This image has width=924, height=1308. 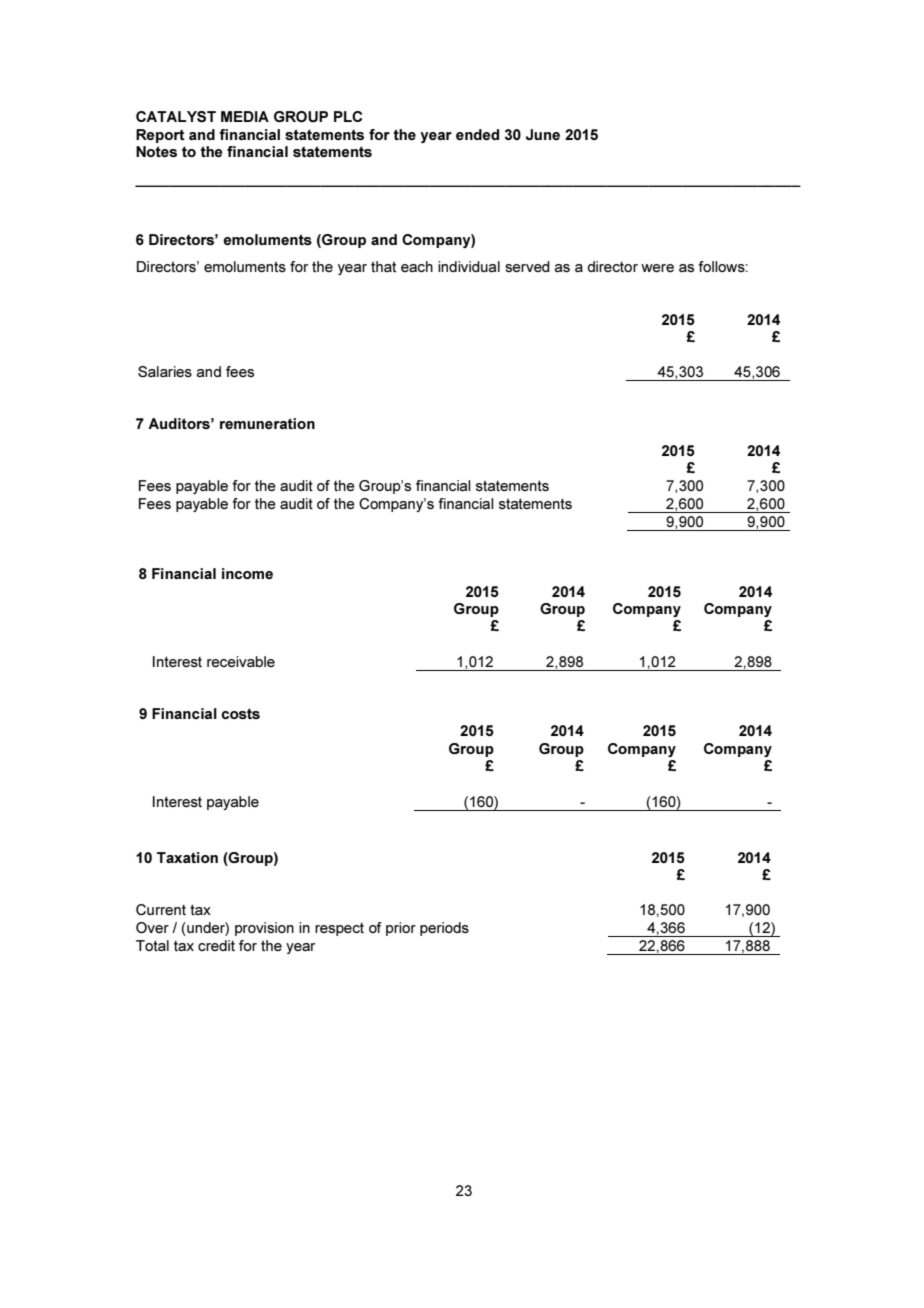 What do you see at coordinates (247, 573) in the image?
I see `income` at bounding box center [247, 573].
